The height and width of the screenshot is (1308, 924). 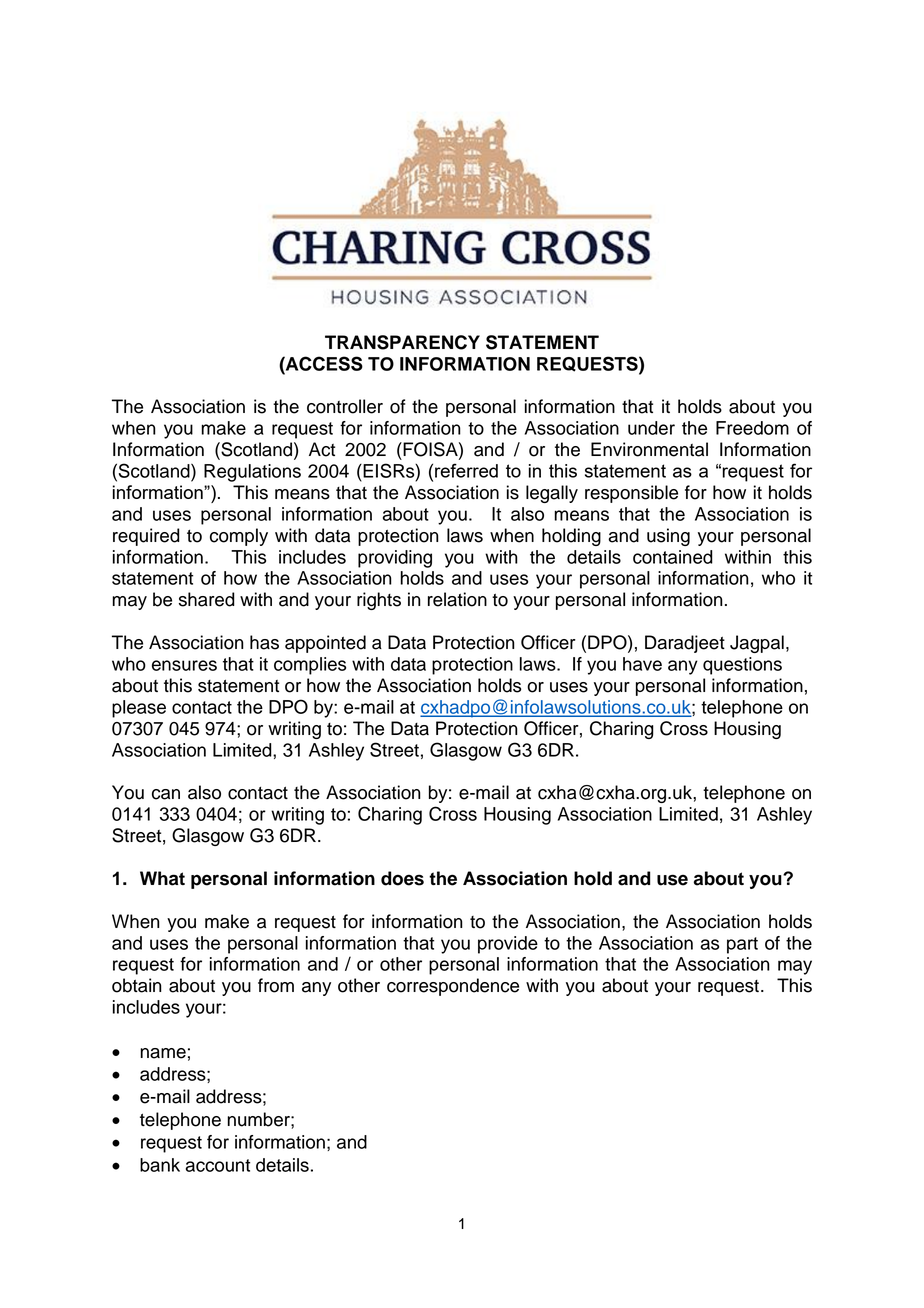 What do you see at coordinates (453, 987) in the screenshot?
I see `correspondence` at bounding box center [453, 987].
